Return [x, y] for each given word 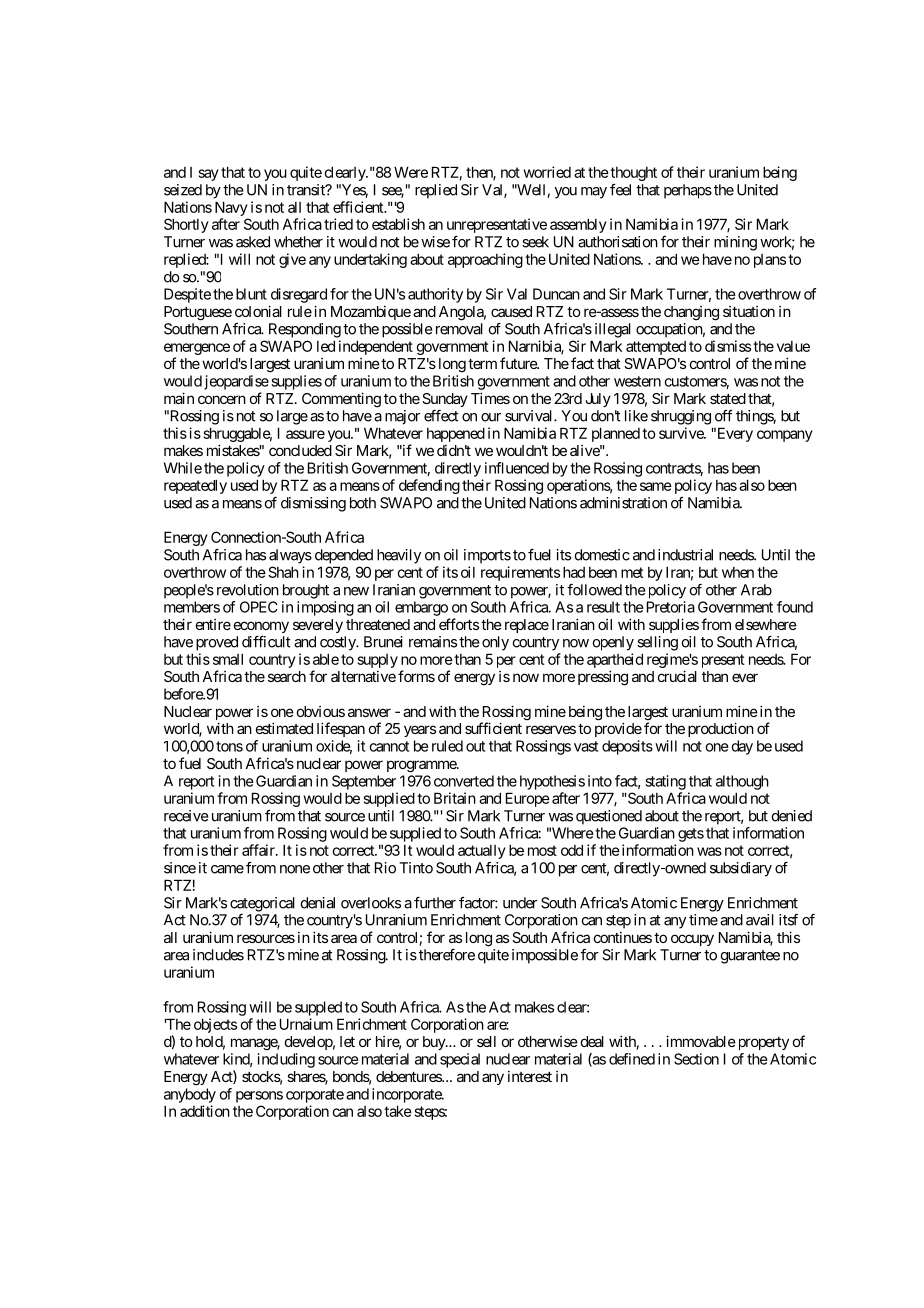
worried [547, 172]
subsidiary [741, 869]
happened [456, 434]
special [460, 1060]
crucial [677, 676]
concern [222, 399]
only [495, 643]
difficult [266, 642]
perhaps [688, 191]
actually [482, 852]
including [286, 1060]
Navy [231, 208]
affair [259, 850]
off [723, 416]
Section [696, 1059]
